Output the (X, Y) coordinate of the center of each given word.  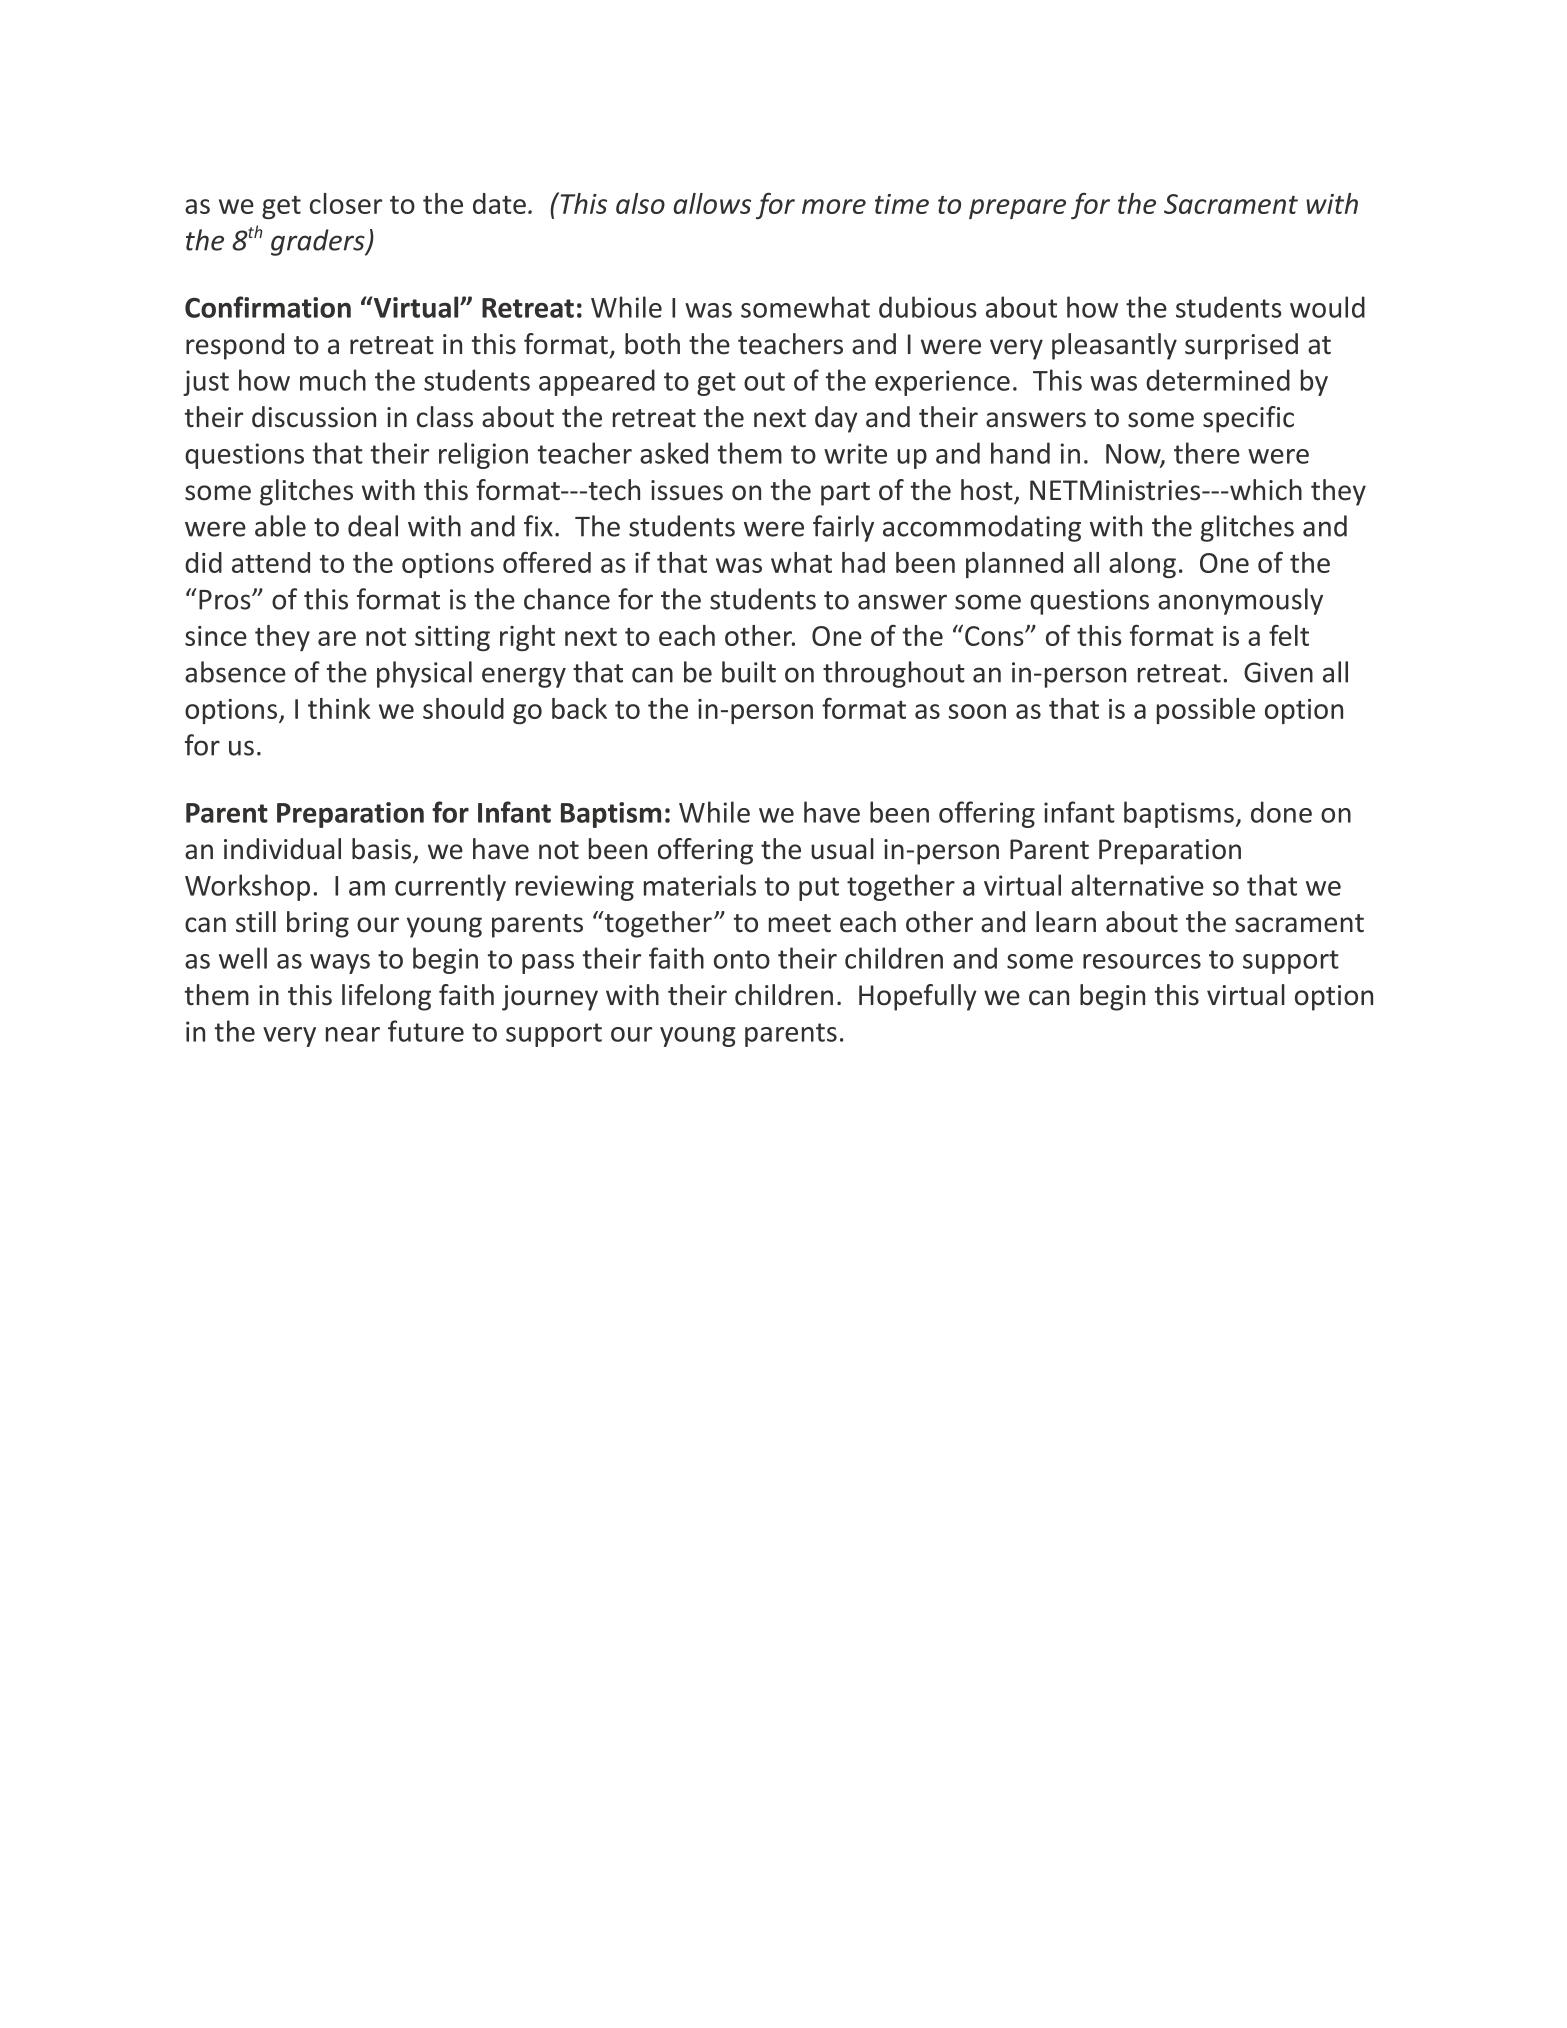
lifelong (386, 997)
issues (687, 490)
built (749, 672)
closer (346, 203)
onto (742, 959)
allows (712, 203)
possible (1206, 711)
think (339, 708)
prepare (1017, 209)
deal (373, 526)
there (1207, 453)
